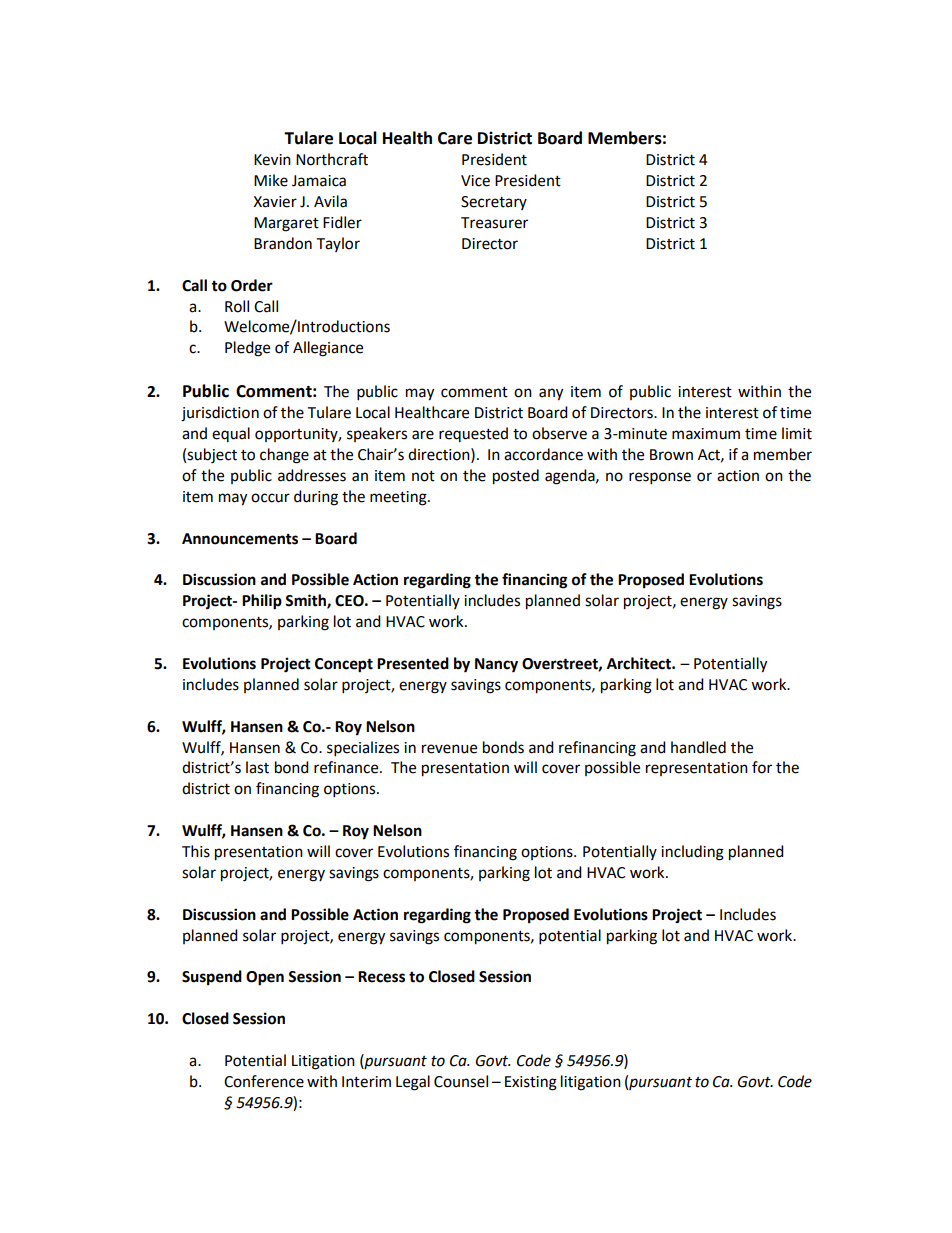 The image size is (952, 1233). I want to click on Mike, so click(271, 180).
